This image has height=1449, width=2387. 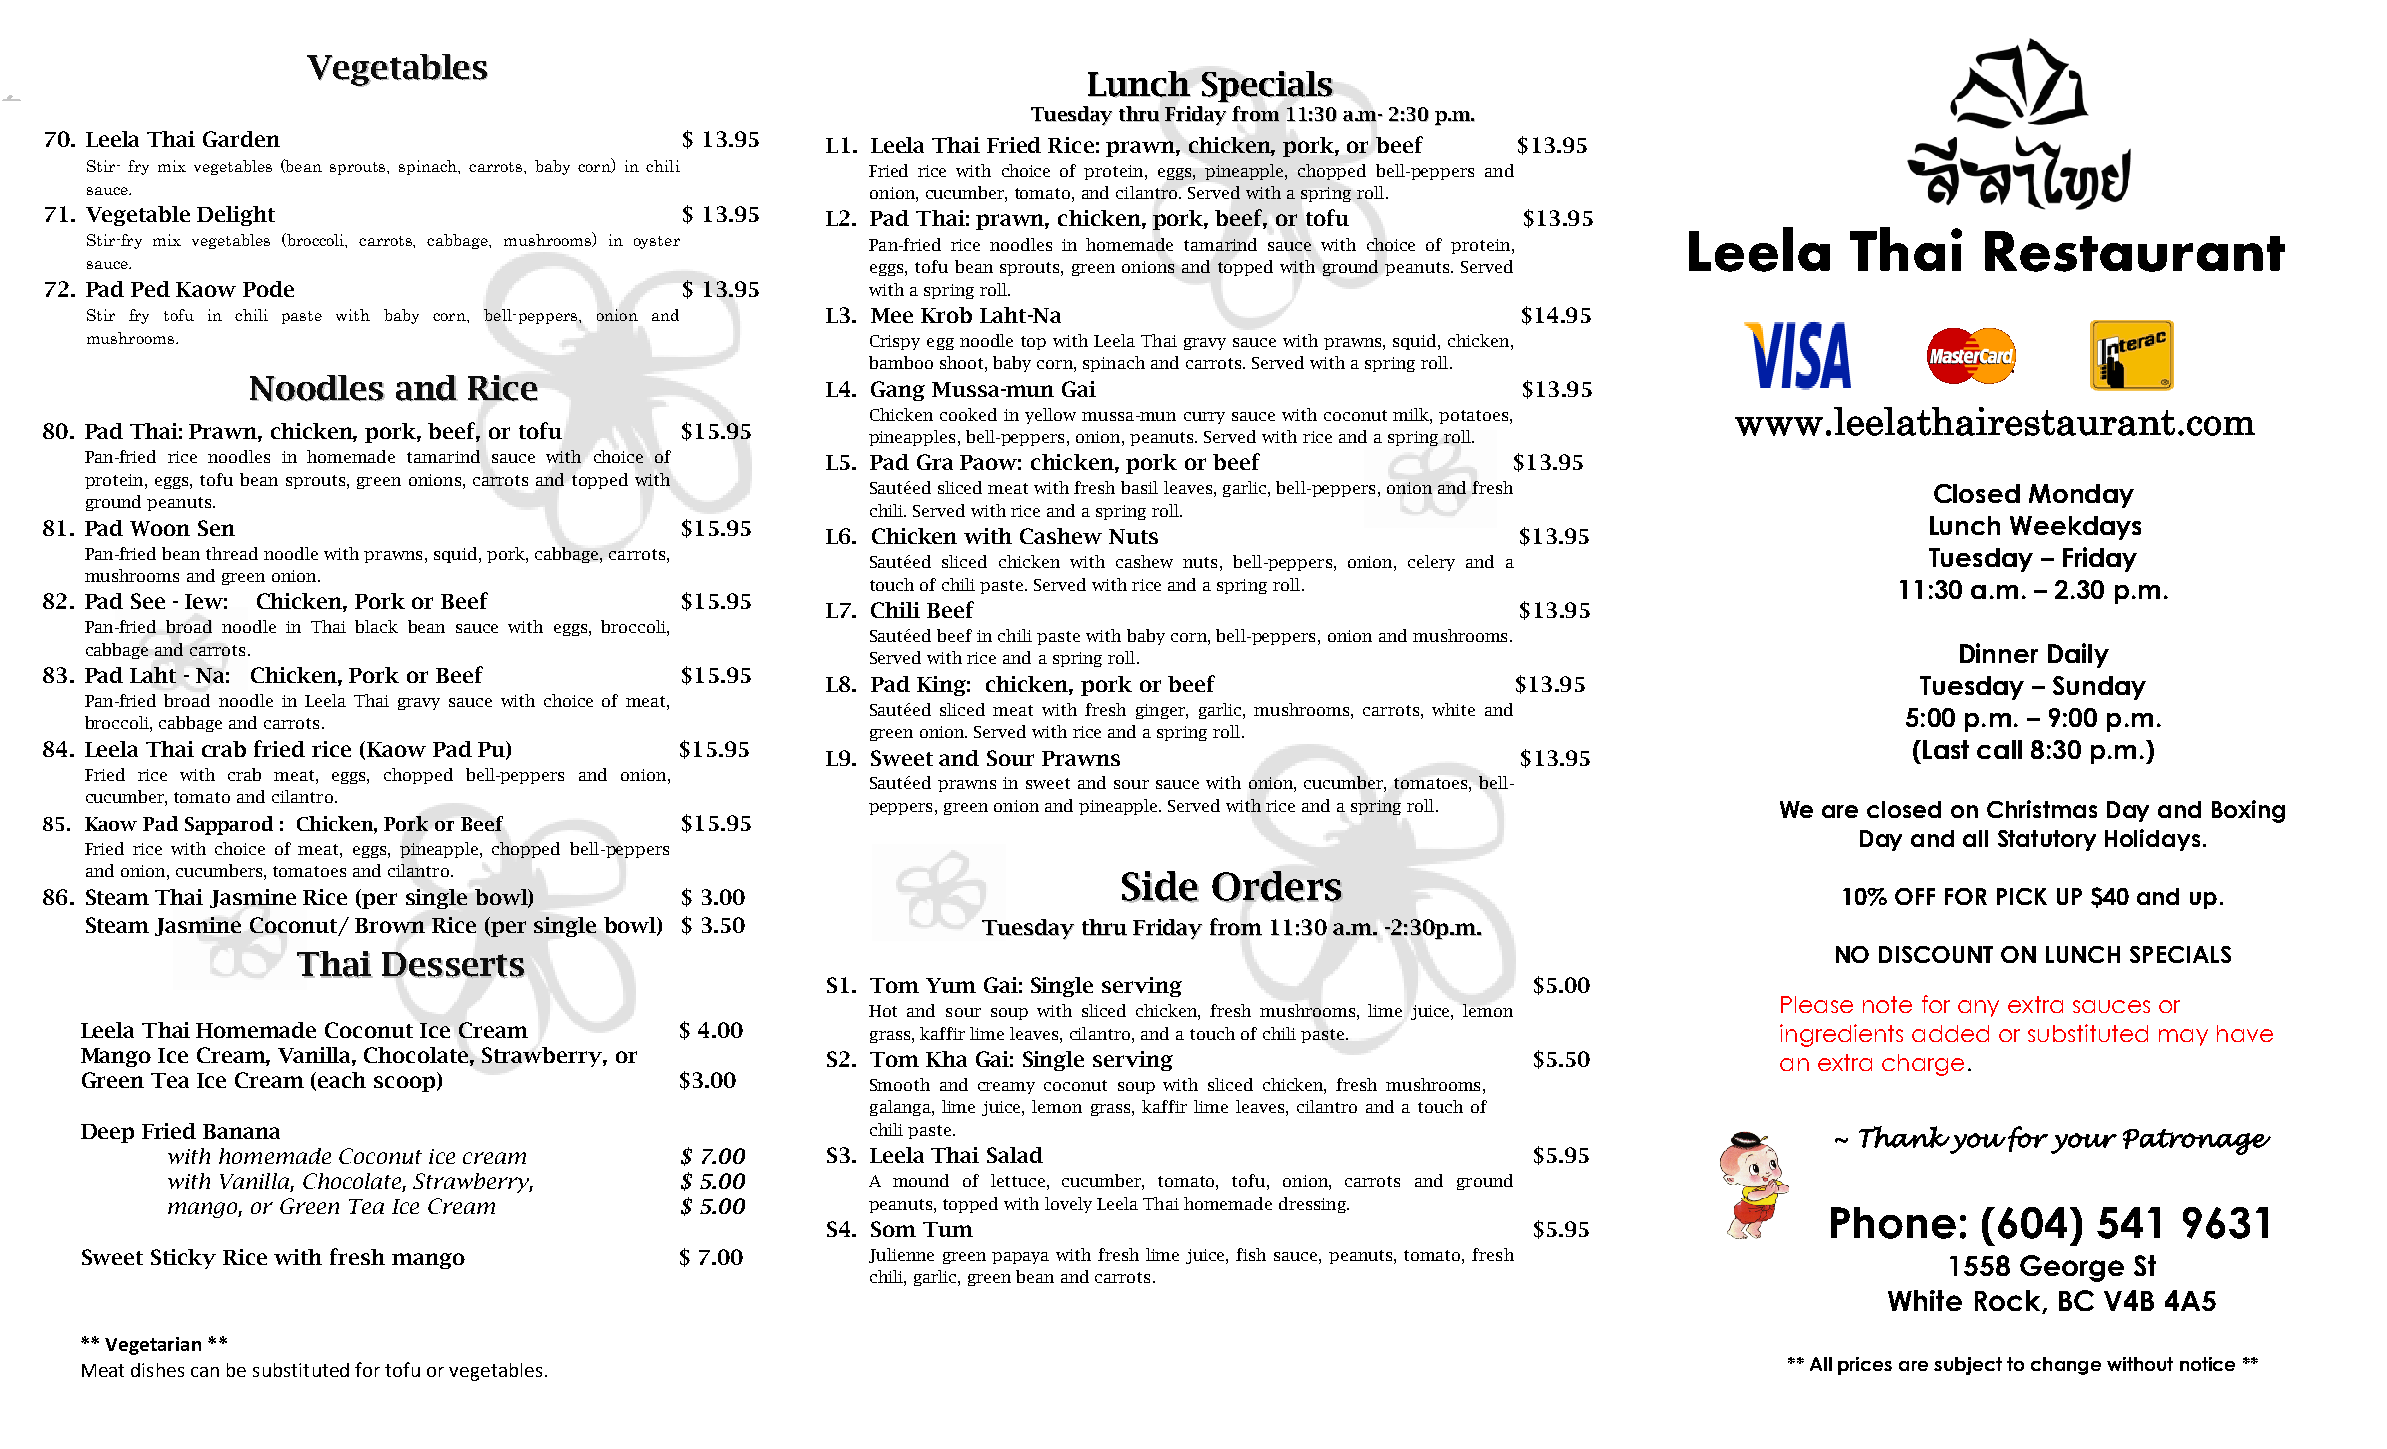 I want to click on call, so click(x=1999, y=749).
